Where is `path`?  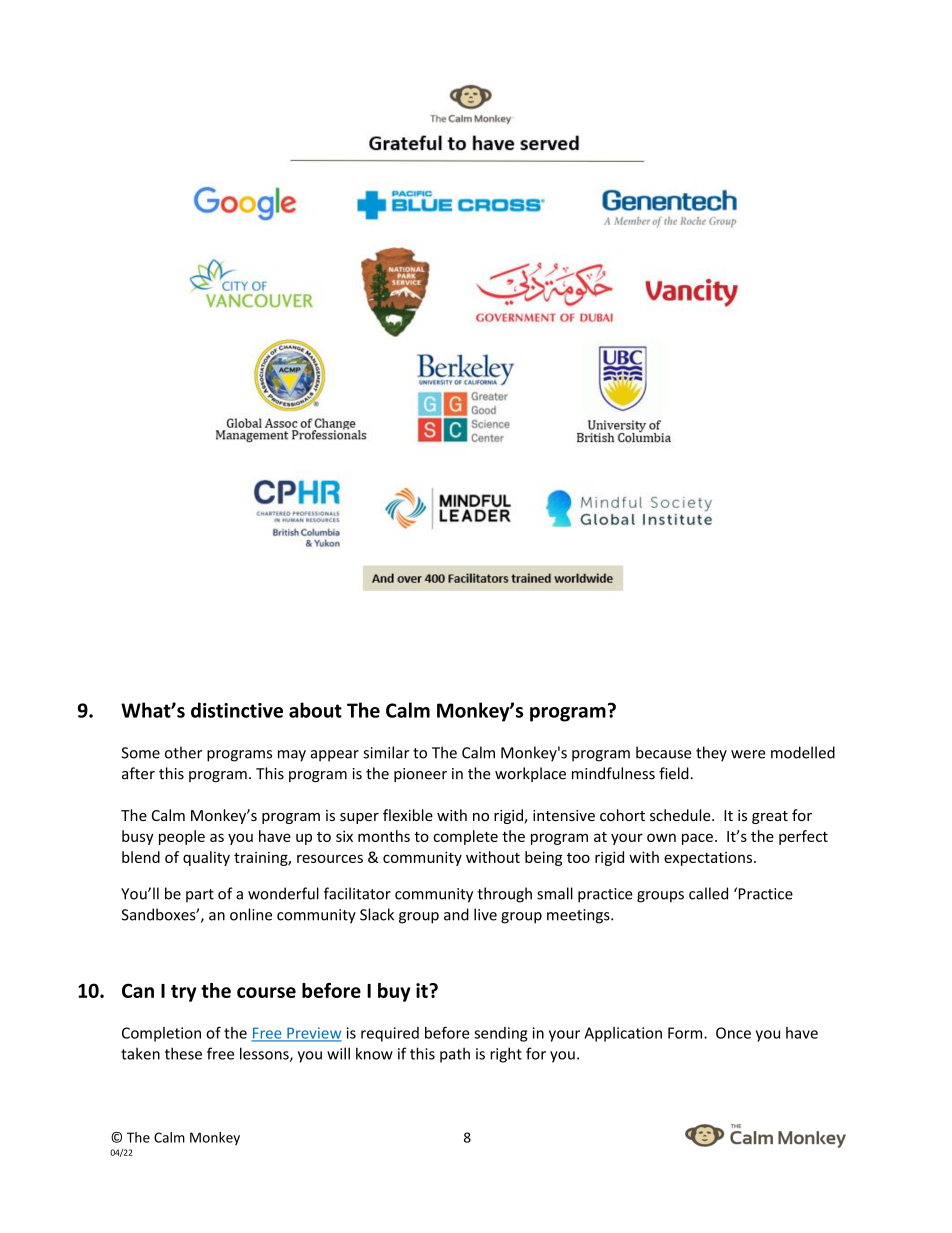 path is located at coordinates (455, 1055).
